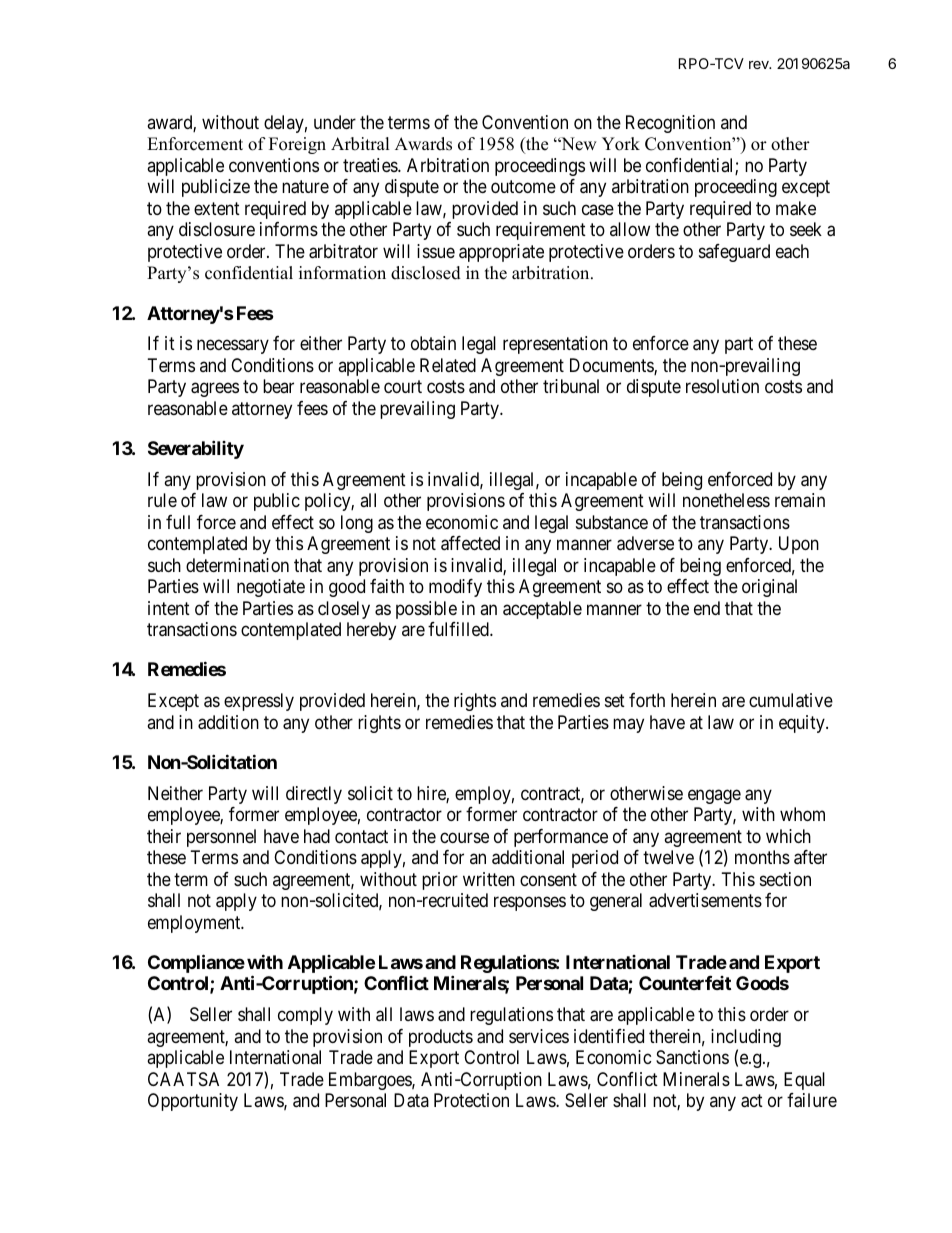 The height and width of the screenshot is (1233, 952). I want to click on Opportunity, so click(193, 1102).
